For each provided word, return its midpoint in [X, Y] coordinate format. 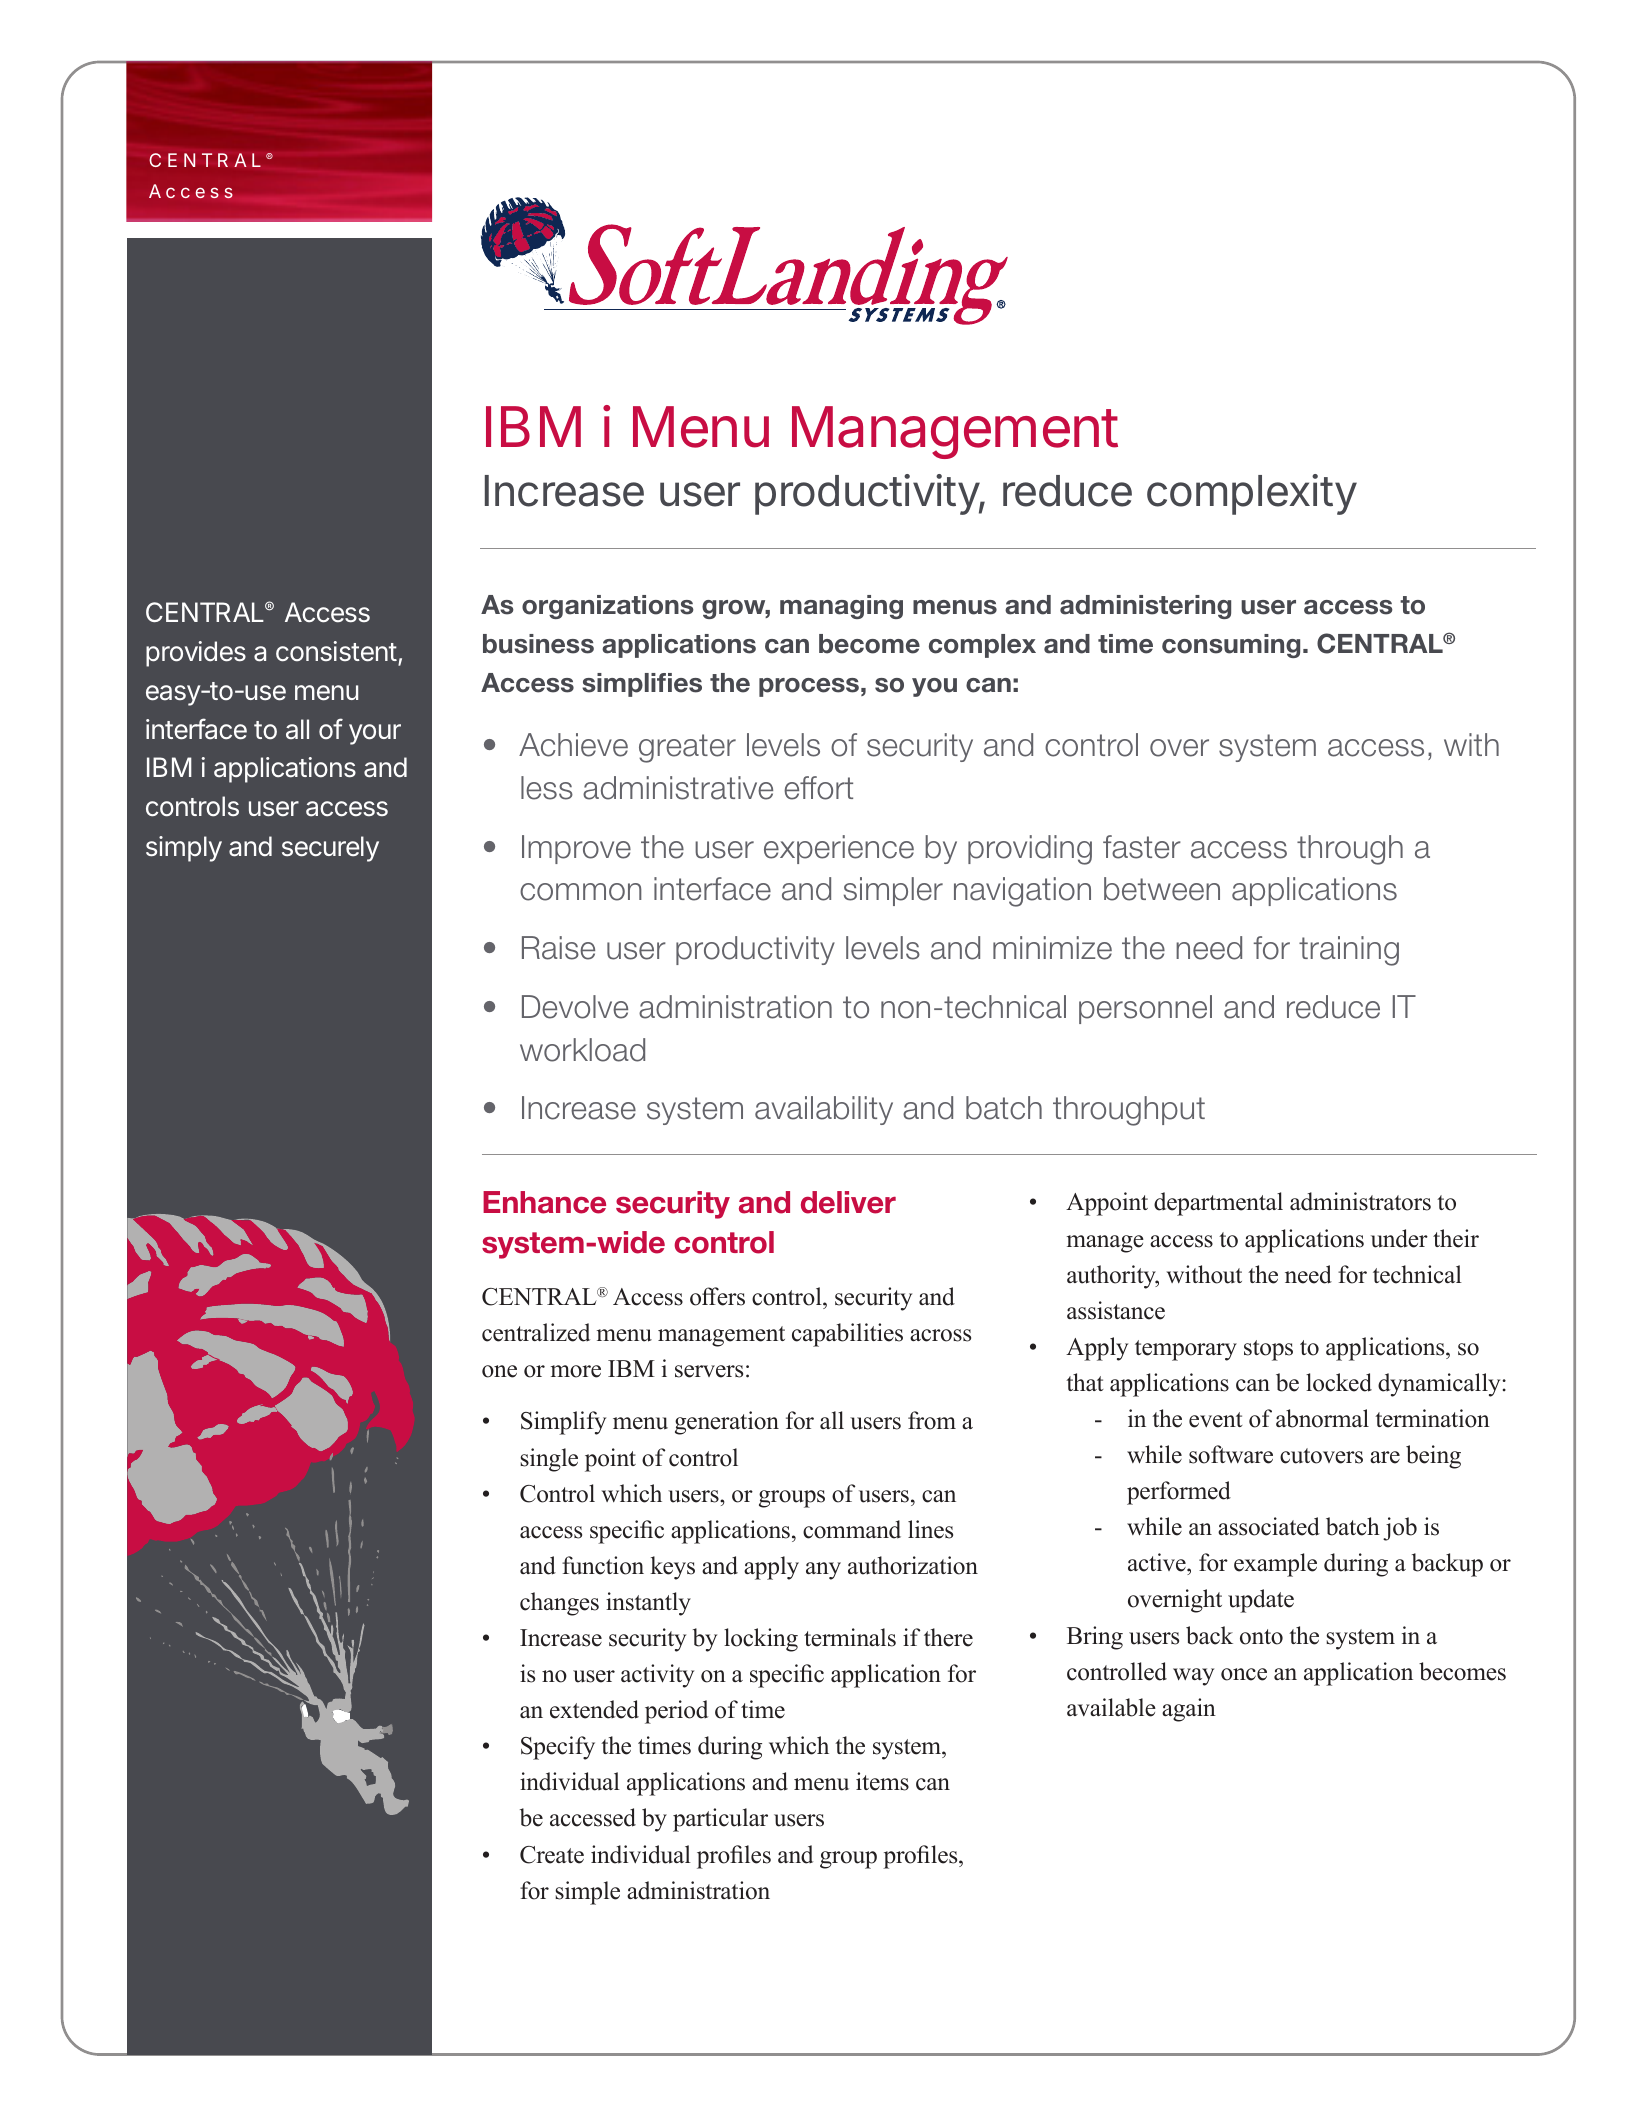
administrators [1360, 1201]
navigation [1022, 892]
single [549, 1460]
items [882, 1781]
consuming [1231, 646]
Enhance [544, 1202]
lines [930, 1529]
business [538, 644]
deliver [848, 1202]
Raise [558, 948]
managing [841, 607]
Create [552, 1855]
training [1349, 951]
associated [1269, 1526]
